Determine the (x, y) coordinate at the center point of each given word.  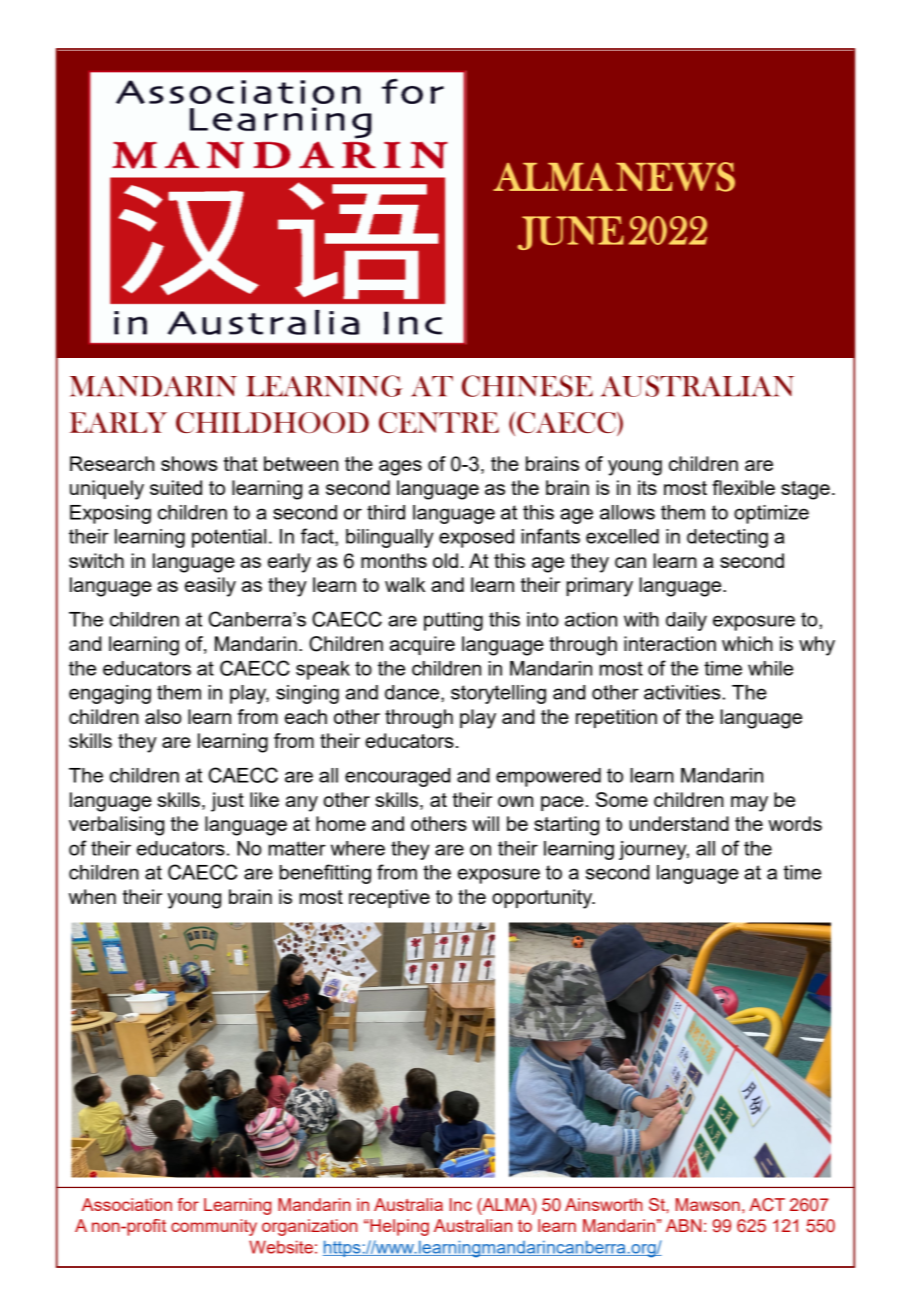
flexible (743, 487)
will (485, 823)
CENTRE (439, 422)
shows (189, 463)
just (227, 802)
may (749, 804)
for (188, 1204)
